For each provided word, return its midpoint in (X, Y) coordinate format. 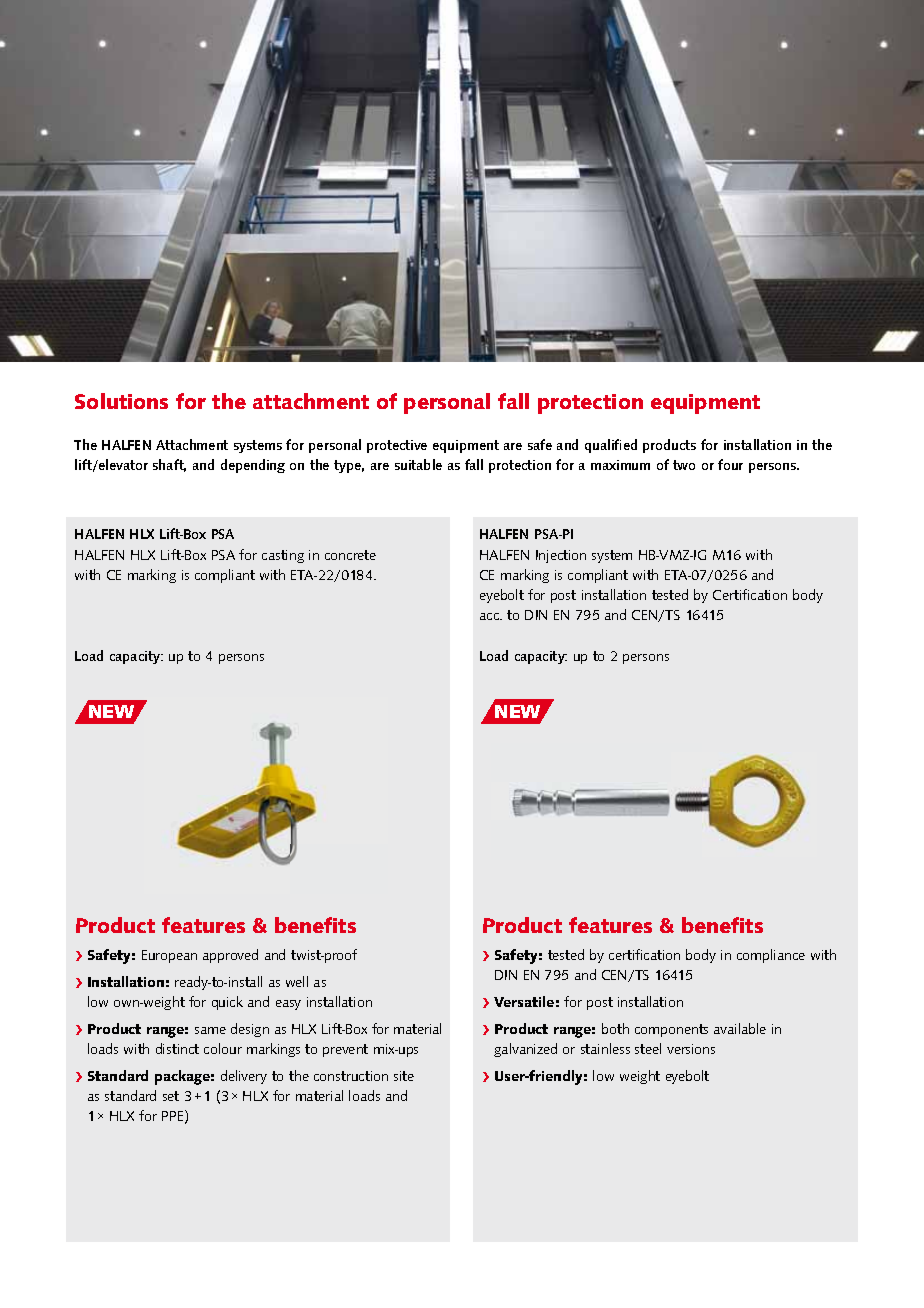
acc (491, 616)
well (297, 981)
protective (397, 446)
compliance (771, 956)
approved (230, 956)
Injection (561, 556)
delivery (244, 1077)
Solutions (121, 401)
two (684, 465)
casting (283, 556)
